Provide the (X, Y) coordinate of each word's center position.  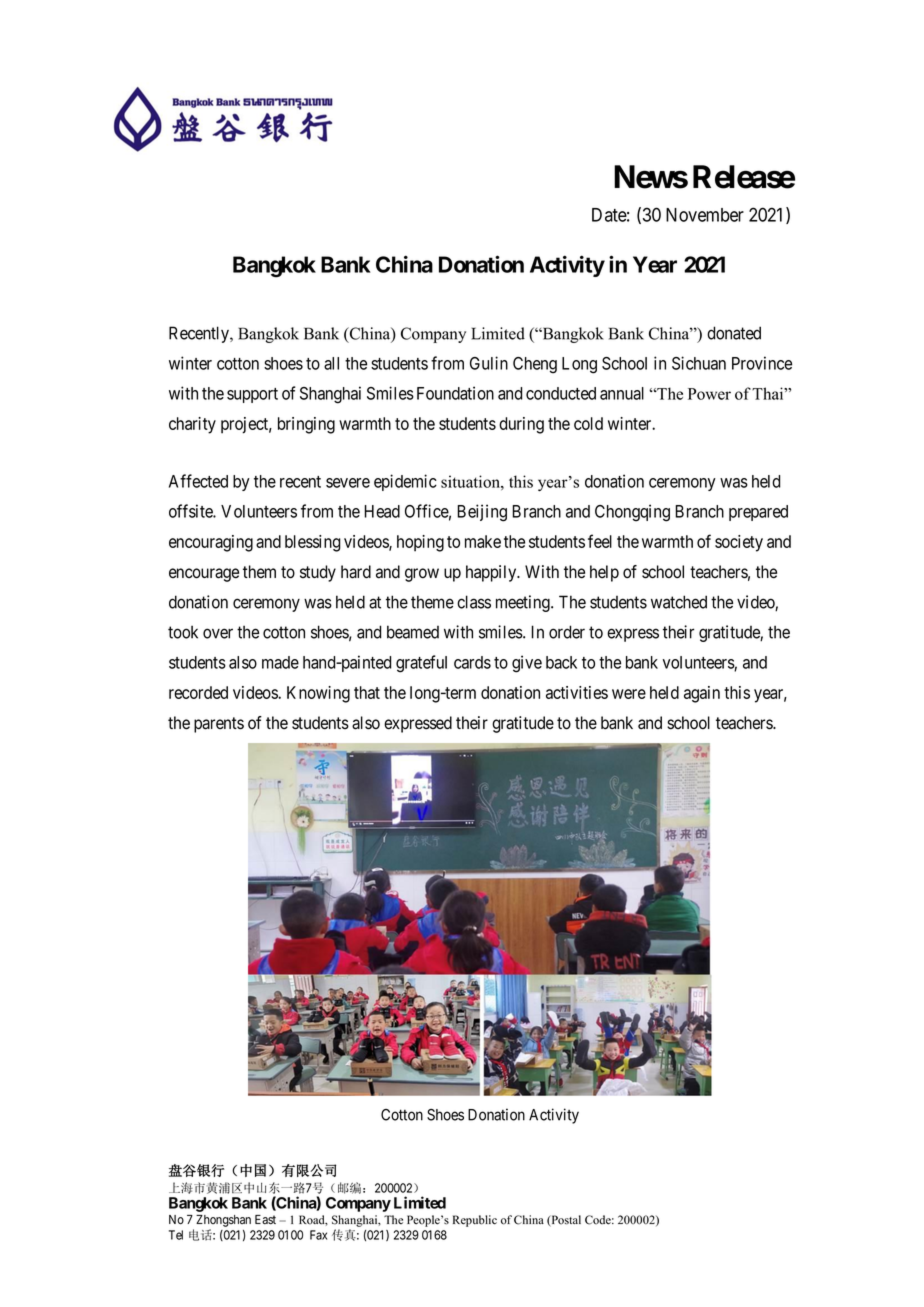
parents (219, 725)
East (265, 1220)
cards (472, 662)
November (705, 215)
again (702, 694)
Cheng (535, 365)
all (331, 363)
